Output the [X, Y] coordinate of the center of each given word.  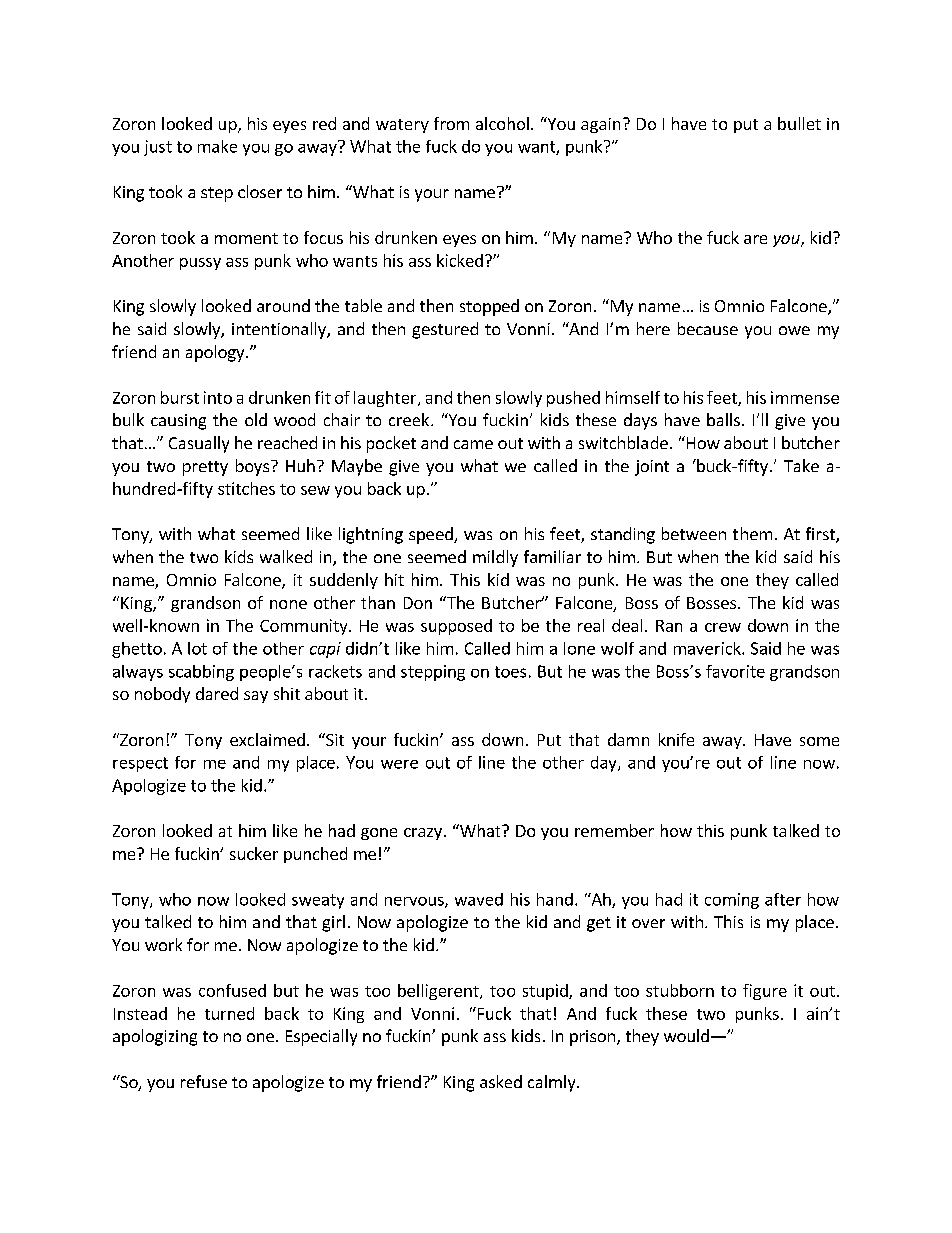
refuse [204, 1081]
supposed [456, 627]
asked [501, 1081]
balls [723, 419]
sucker [254, 853]
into [218, 397]
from [451, 123]
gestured [445, 330]
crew [723, 627]
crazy [423, 834]
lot [197, 648]
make [217, 146]
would [686, 1035]
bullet [799, 123]
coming [732, 901]
